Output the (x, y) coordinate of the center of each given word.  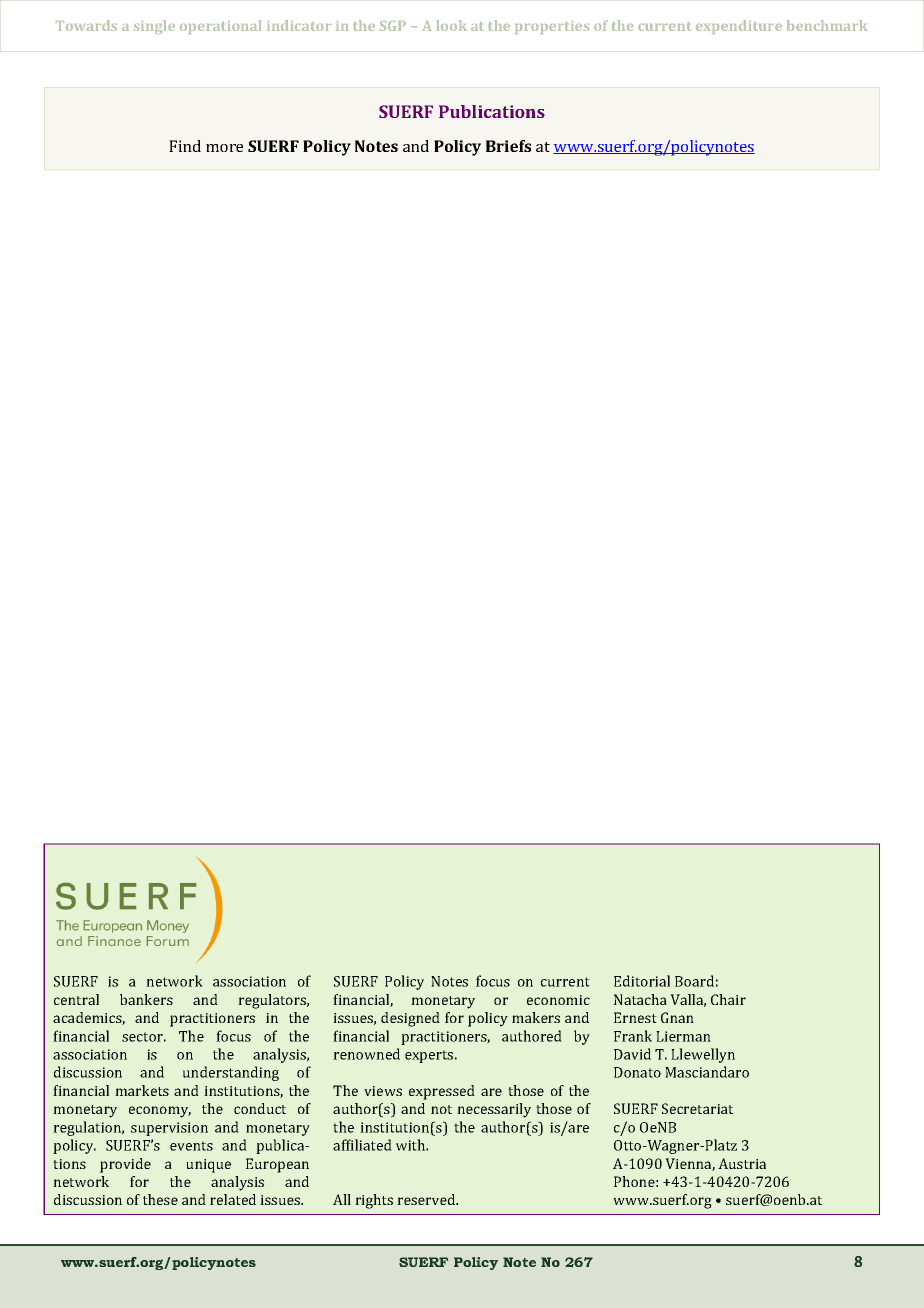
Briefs (508, 146)
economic (558, 1000)
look (451, 25)
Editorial (642, 981)
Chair (728, 999)
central (76, 999)
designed (410, 1019)
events (191, 1146)
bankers (146, 999)
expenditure (739, 27)
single (154, 27)
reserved (427, 1199)
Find (185, 146)
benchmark (827, 25)
